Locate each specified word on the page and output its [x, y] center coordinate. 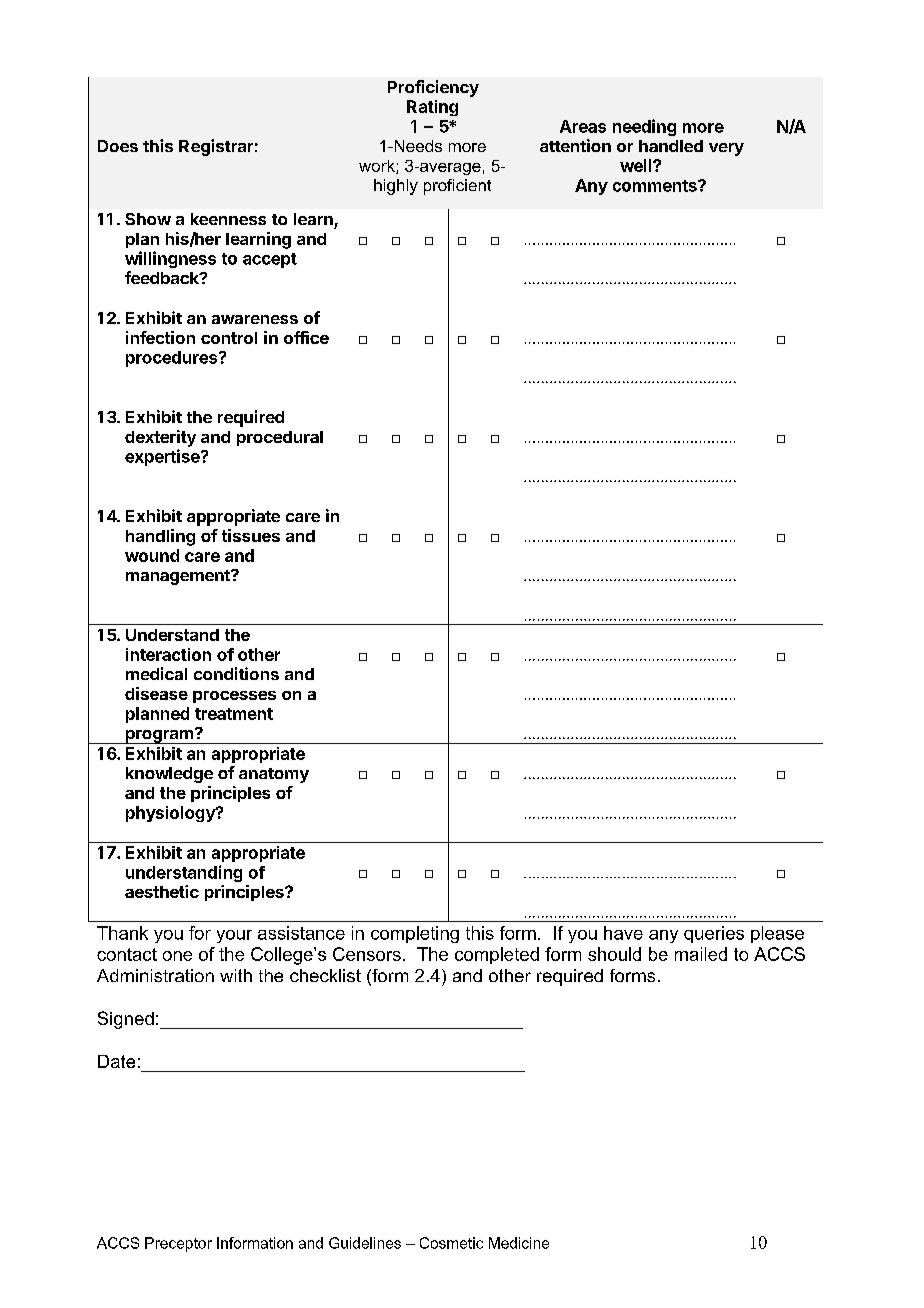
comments [656, 186]
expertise [163, 457]
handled [671, 146]
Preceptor [178, 1244]
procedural [280, 438]
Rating [432, 108]
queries [714, 934]
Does [118, 146]
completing [415, 934]
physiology [171, 814]
